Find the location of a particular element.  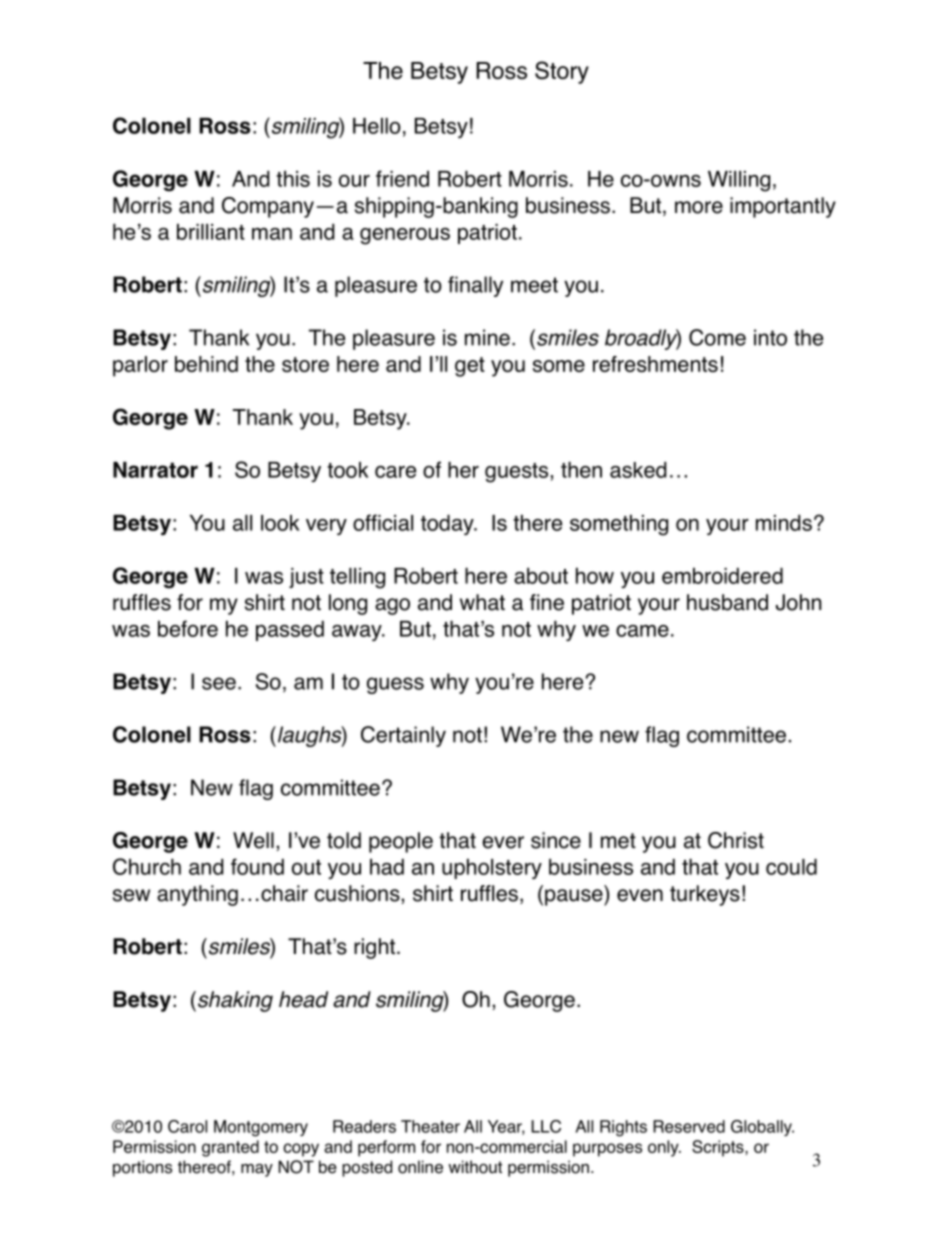

asked is located at coordinates (638, 470).
